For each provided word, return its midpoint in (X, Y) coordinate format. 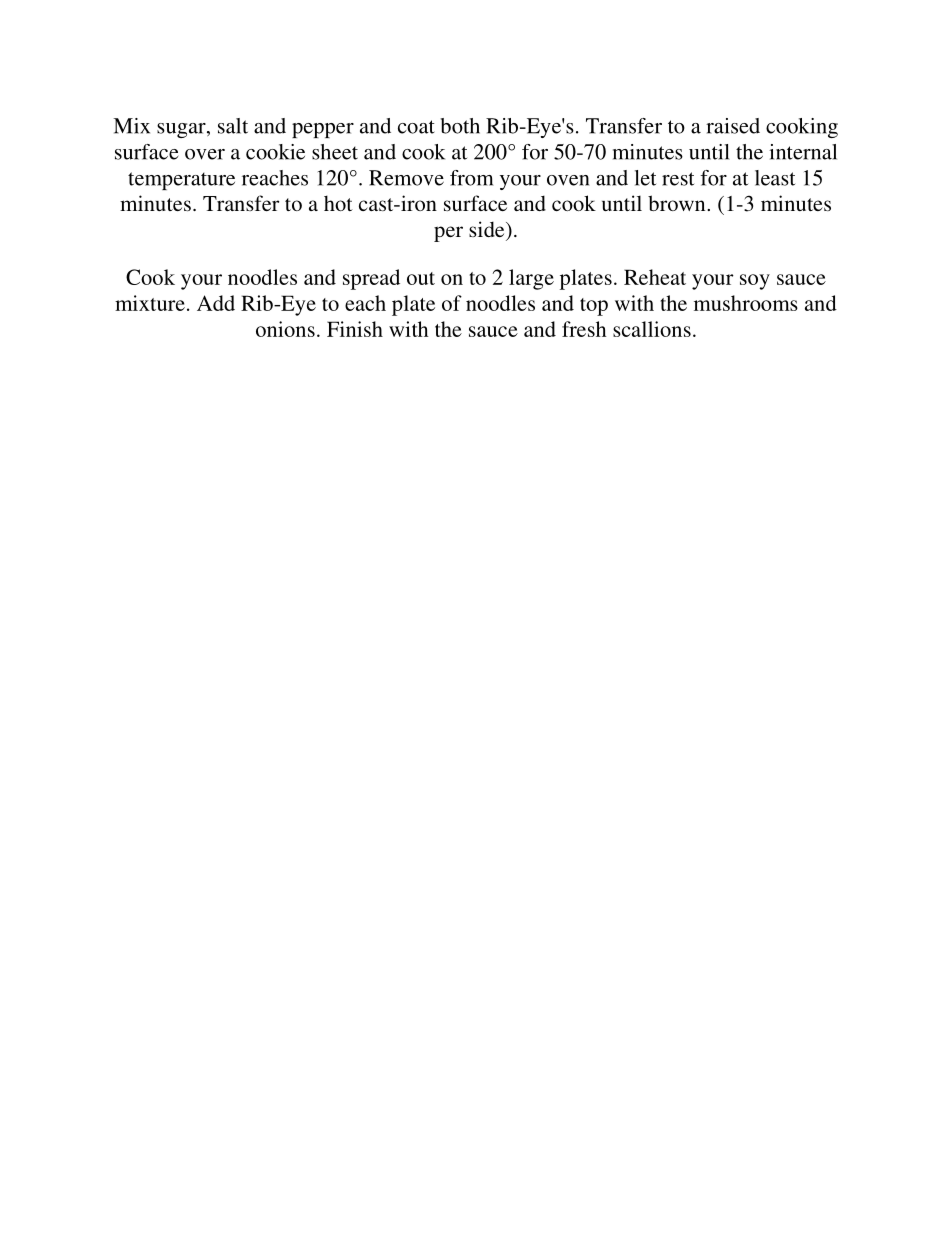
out (421, 278)
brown (678, 203)
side (488, 229)
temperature (181, 181)
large (531, 279)
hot (338, 203)
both (460, 126)
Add (216, 303)
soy (755, 282)
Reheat (655, 277)
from (471, 178)
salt (233, 126)
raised (733, 126)
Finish (355, 329)
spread (371, 279)
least (775, 178)
